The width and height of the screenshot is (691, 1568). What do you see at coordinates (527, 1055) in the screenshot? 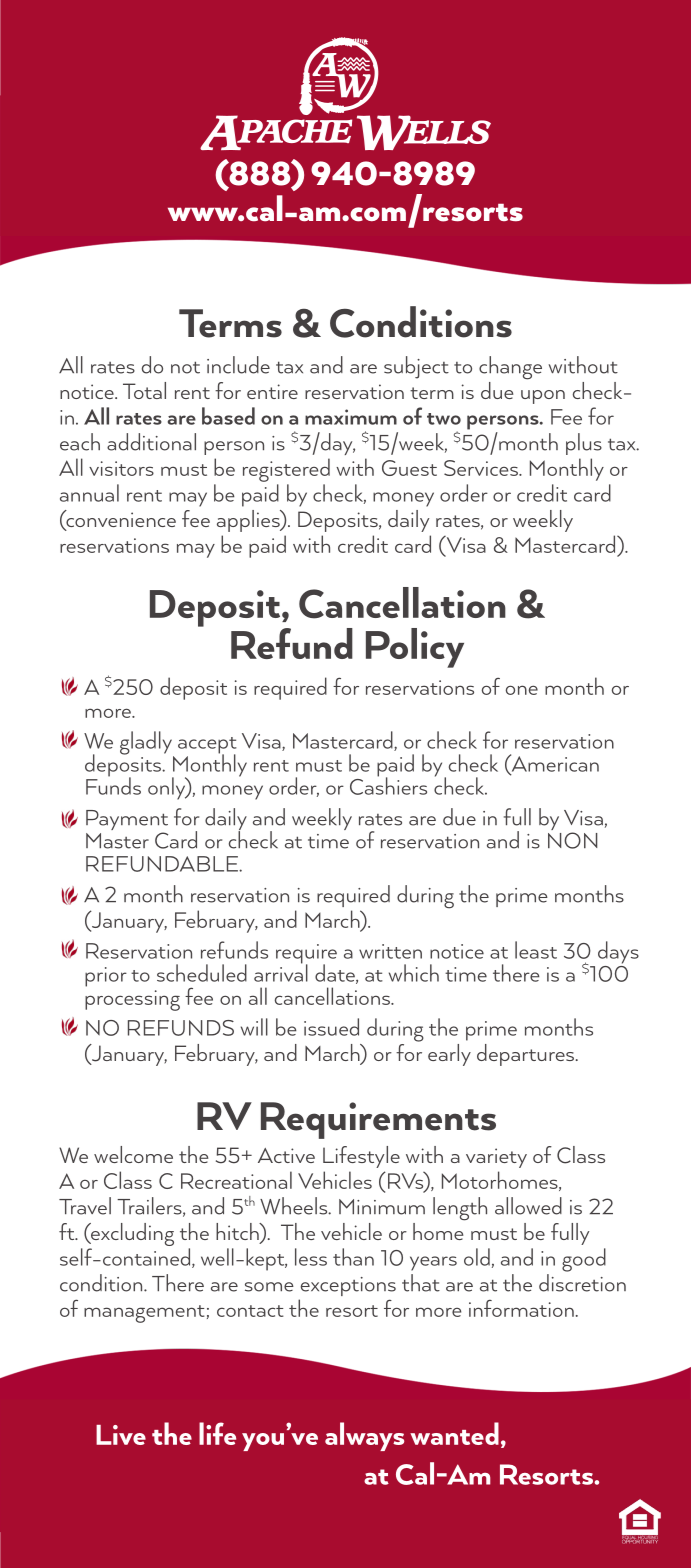
I see `departures` at bounding box center [527, 1055].
